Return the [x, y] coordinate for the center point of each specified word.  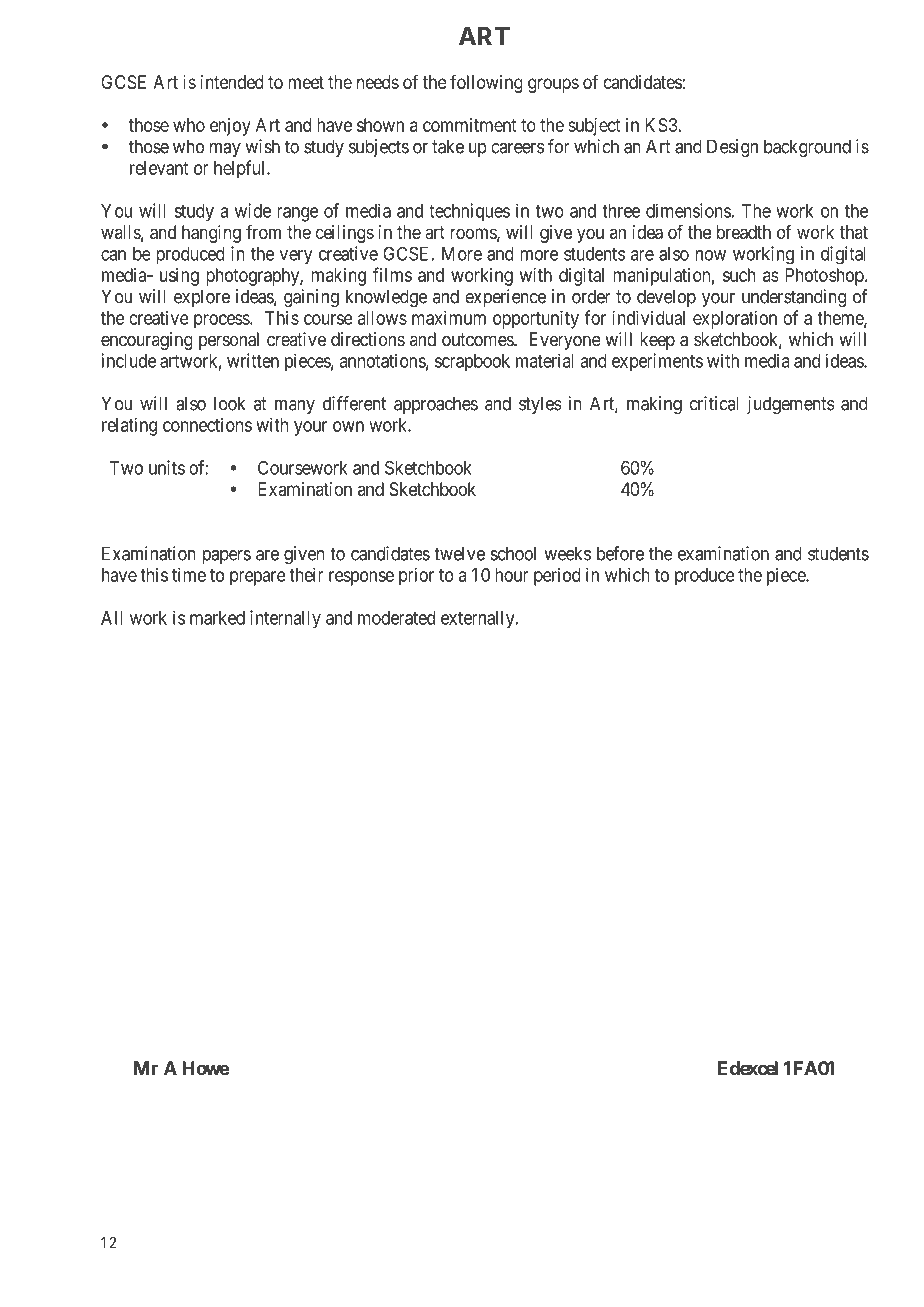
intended [232, 82]
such [739, 275]
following [486, 83]
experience [505, 298]
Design [732, 148]
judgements [791, 405]
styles [540, 405]
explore [202, 298]
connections [207, 424]
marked [217, 618]
